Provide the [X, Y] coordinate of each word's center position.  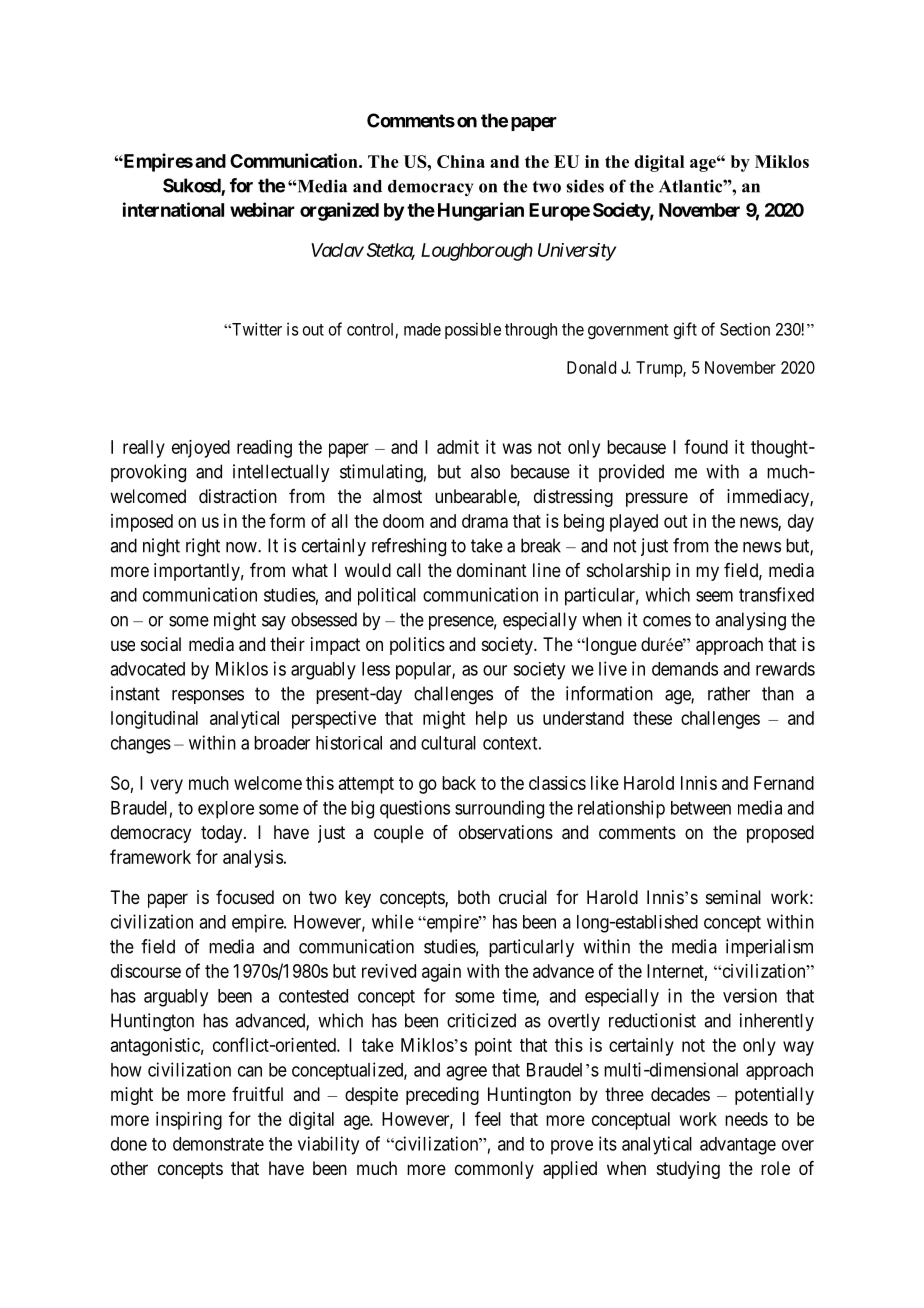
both [474, 897]
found [706, 446]
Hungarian [481, 211]
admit [458, 447]
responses [208, 697]
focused [245, 897]
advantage [738, 1146]
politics [417, 646]
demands [685, 669]
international [173, 209]
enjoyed [201, 449]
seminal [733, 897]
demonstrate [218, 1144]
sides [585, 186]
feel [488, 1118]
